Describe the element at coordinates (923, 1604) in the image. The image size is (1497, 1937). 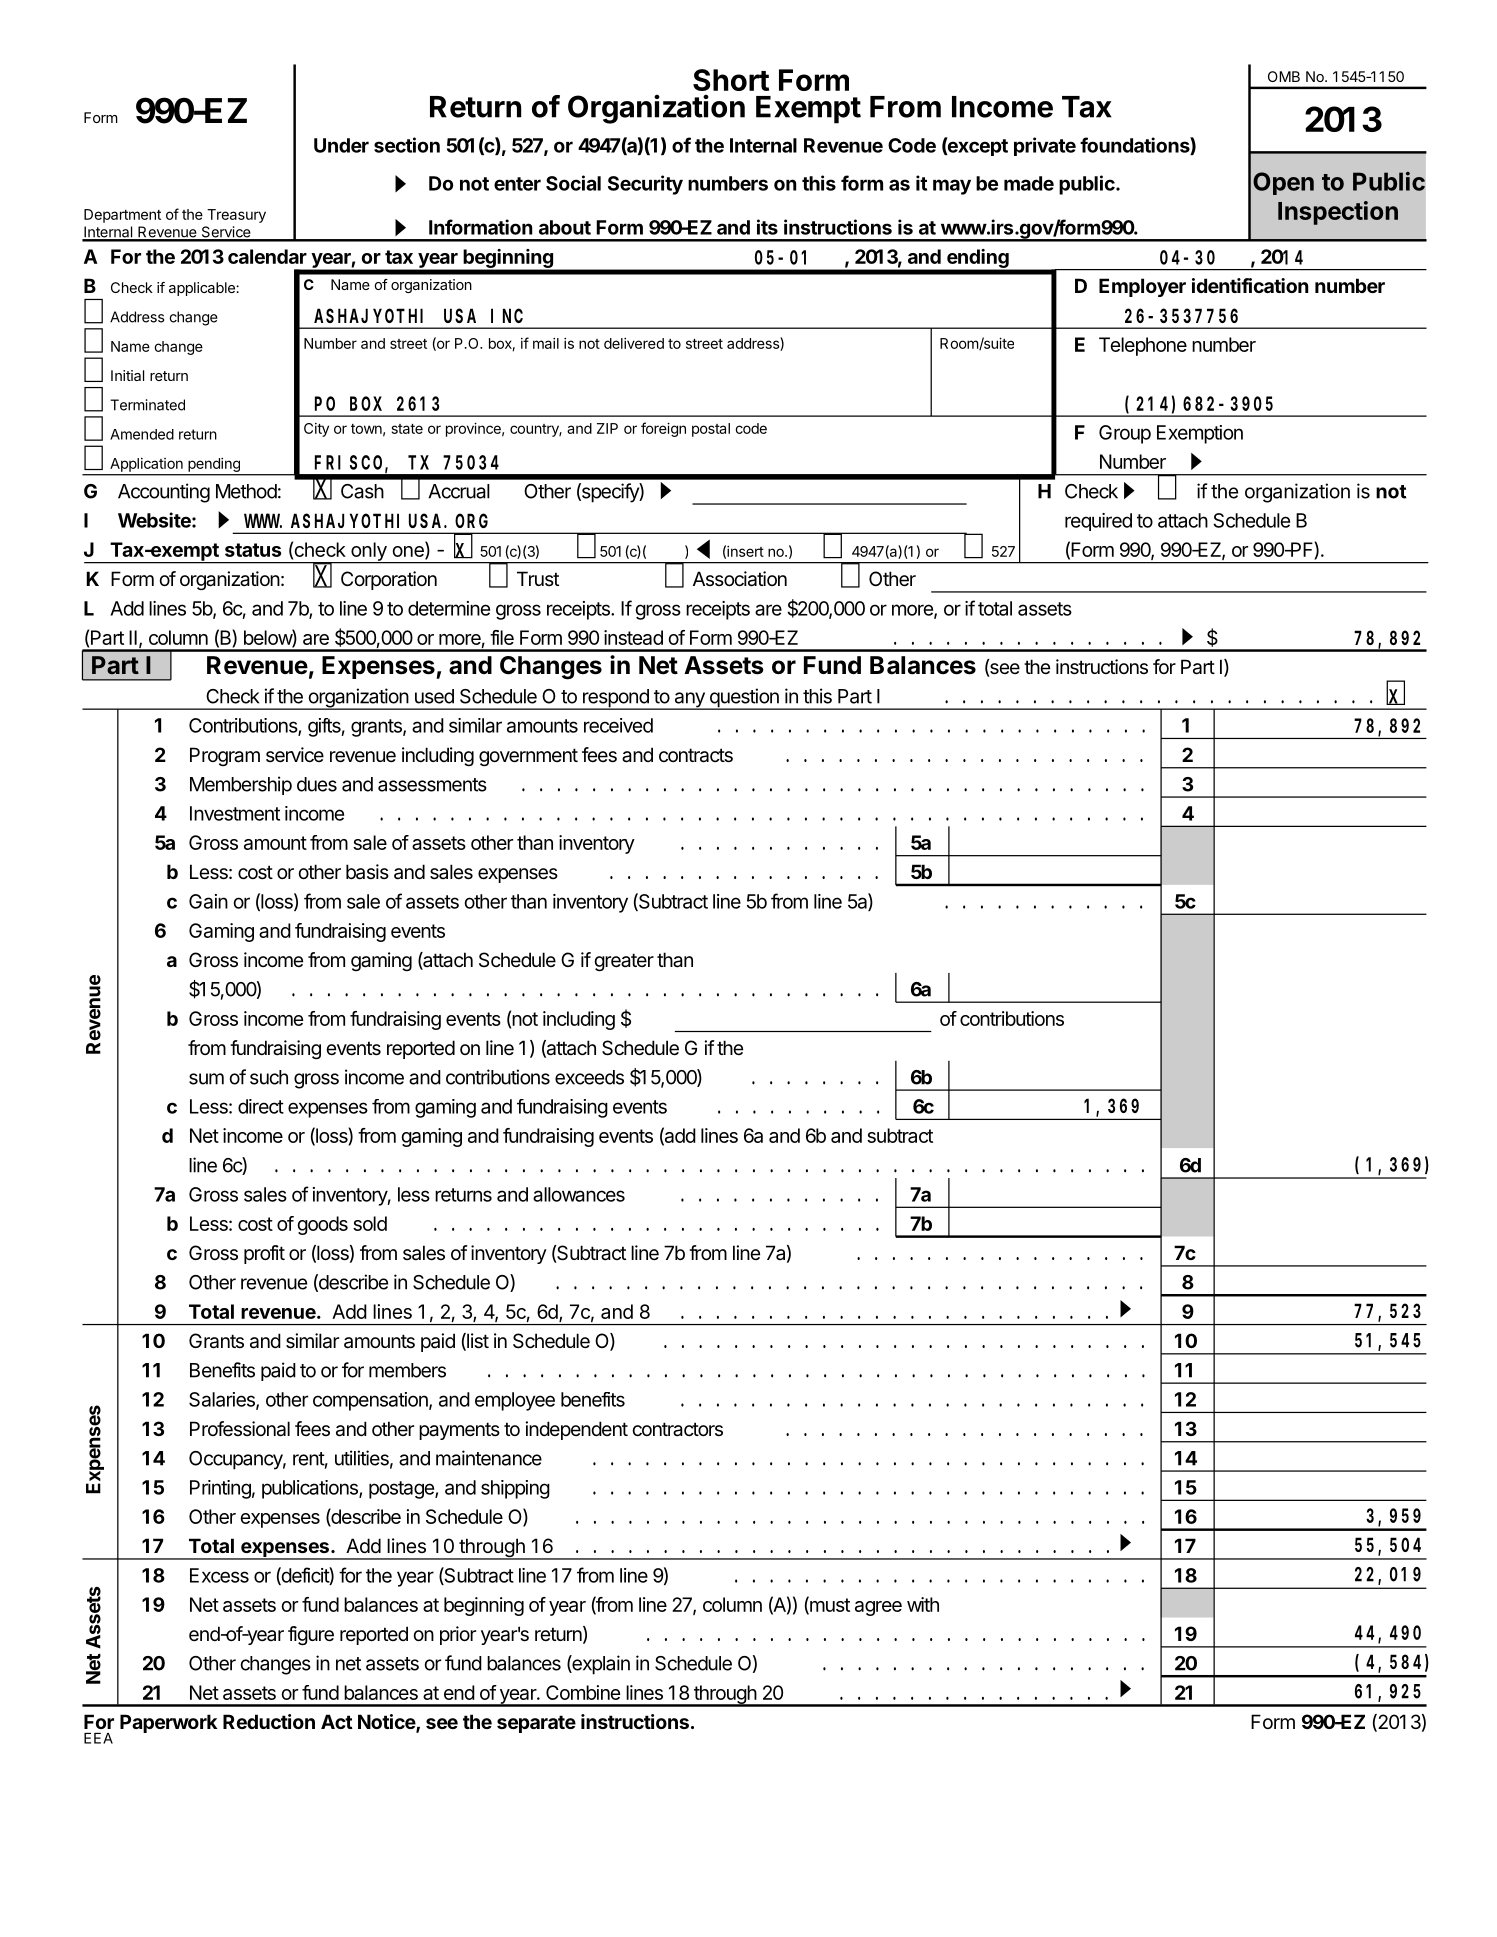
I see `with` at that location.
